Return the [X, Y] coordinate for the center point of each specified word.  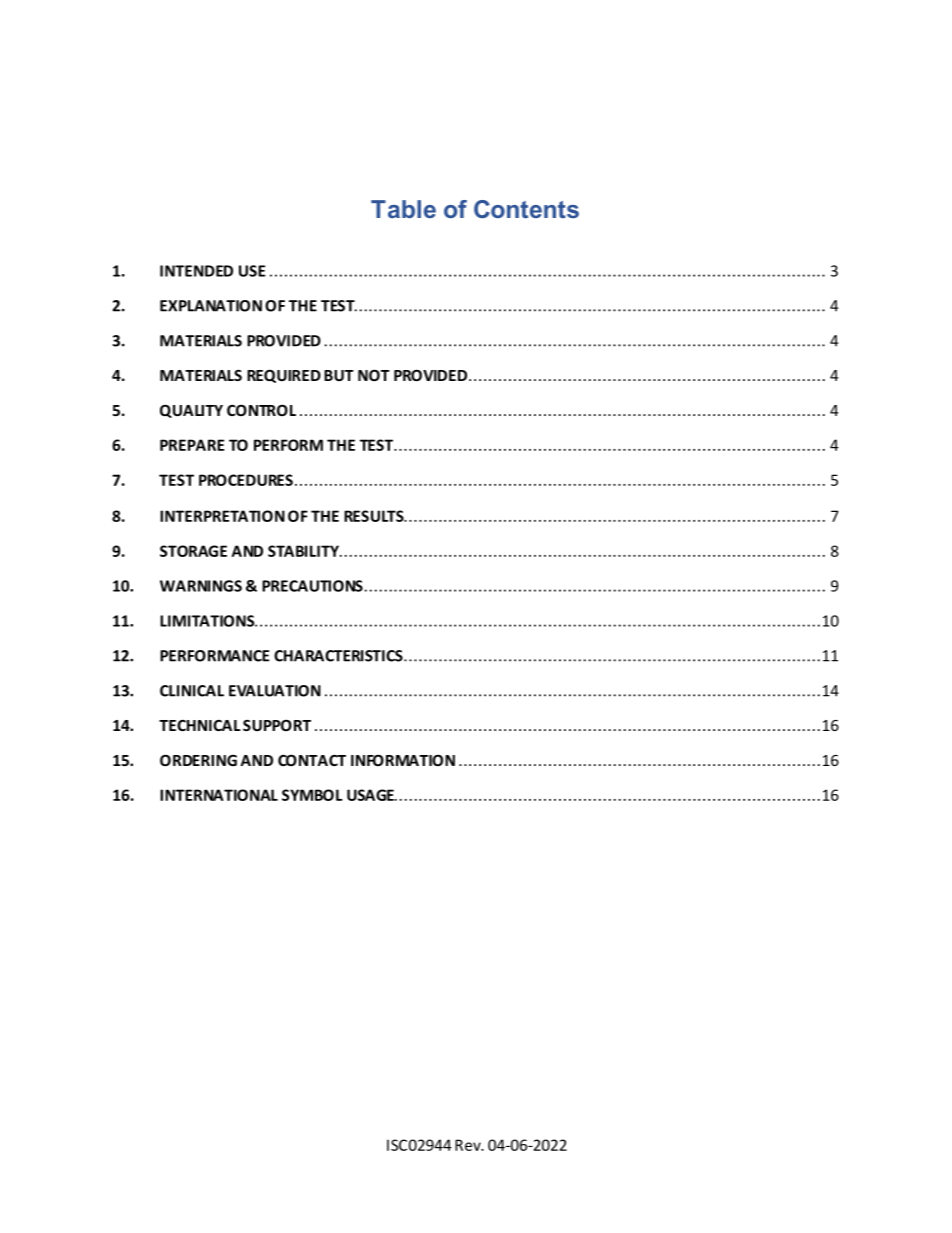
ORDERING [198, 760]
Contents [526, 209]
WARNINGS [201, 586]
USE [252, 271]
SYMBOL [312, 795]
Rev [469, 1145]
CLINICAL [192, 691]
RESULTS [375, 516]
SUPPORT [277, 725]
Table [403, 209]
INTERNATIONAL [219, 795]
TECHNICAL [199, 725]
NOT [374, 375]
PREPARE [192, 445]
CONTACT [312, 760]
